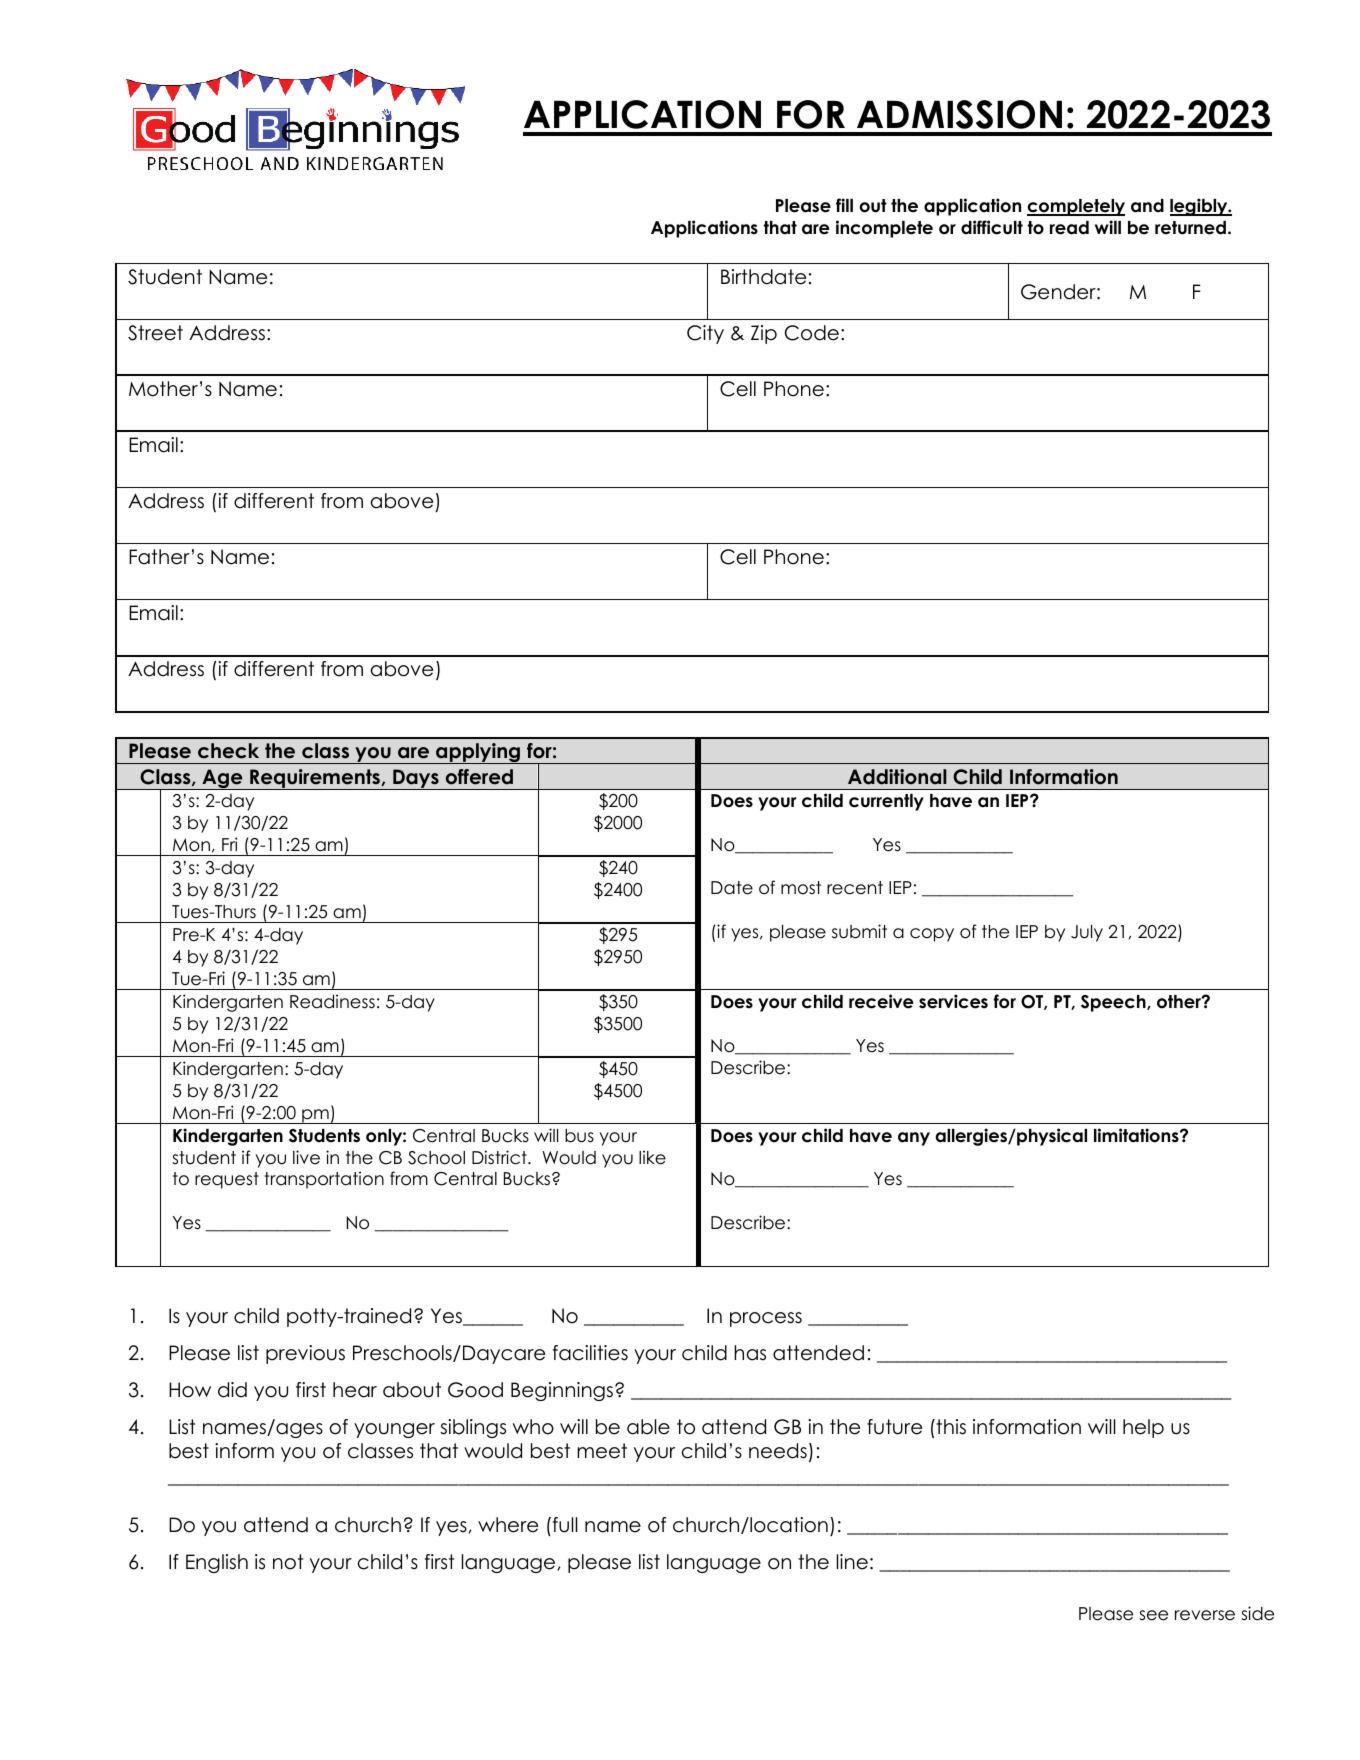 This document has width=1360, height=1760. What do you see at coordinates (705, 334) in the document?
I see `City` at bounding box center [705, 334].
